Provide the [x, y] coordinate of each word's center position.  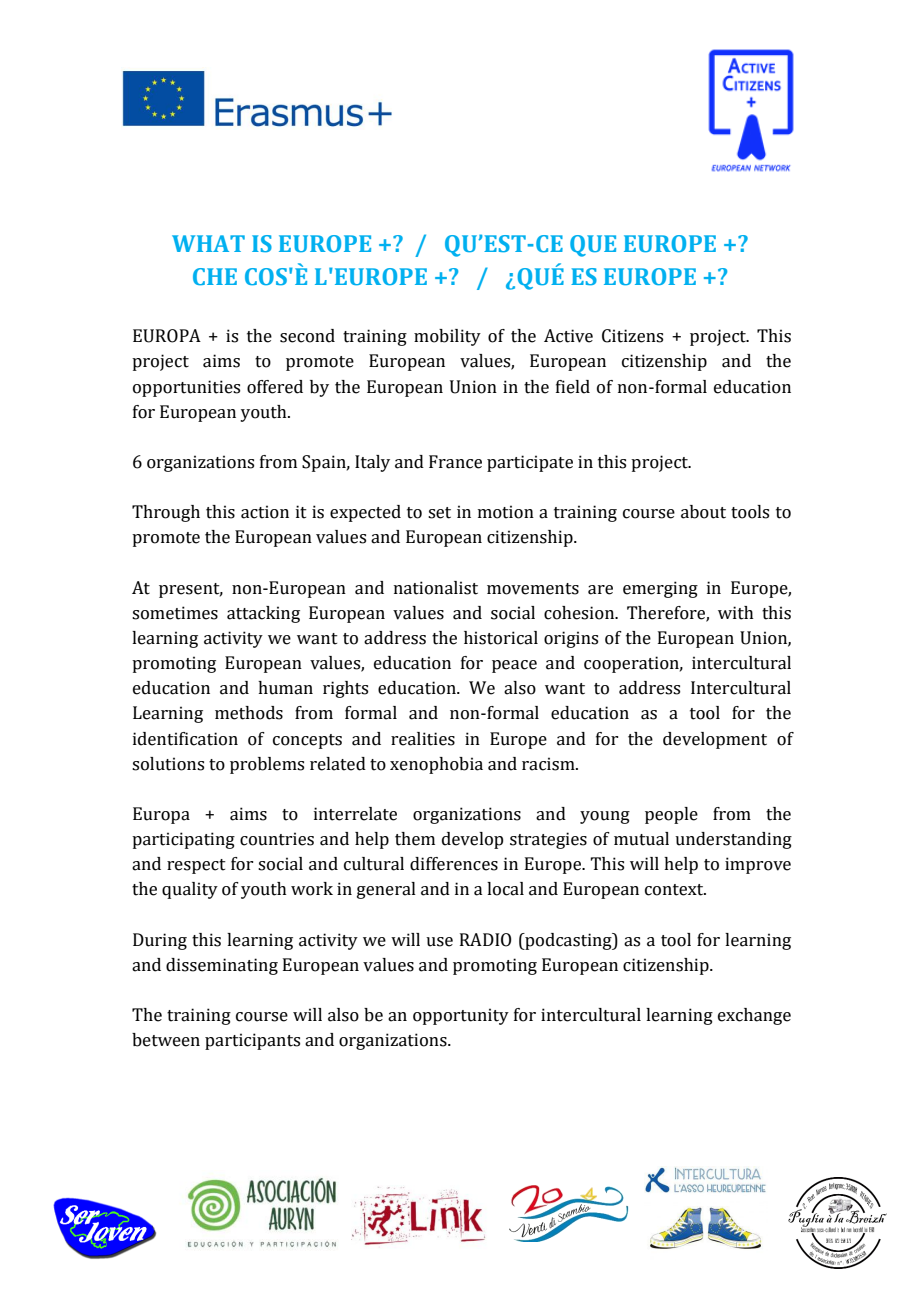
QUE [593, 246]
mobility [447, 337]
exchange [754, 1016]
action [265, 512]
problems [267, 765]
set [439, 513]
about [703, 512]
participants [252, 1041]
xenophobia [436, 765]
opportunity [461, 1016]
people [671, 815]
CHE [215, 276]
